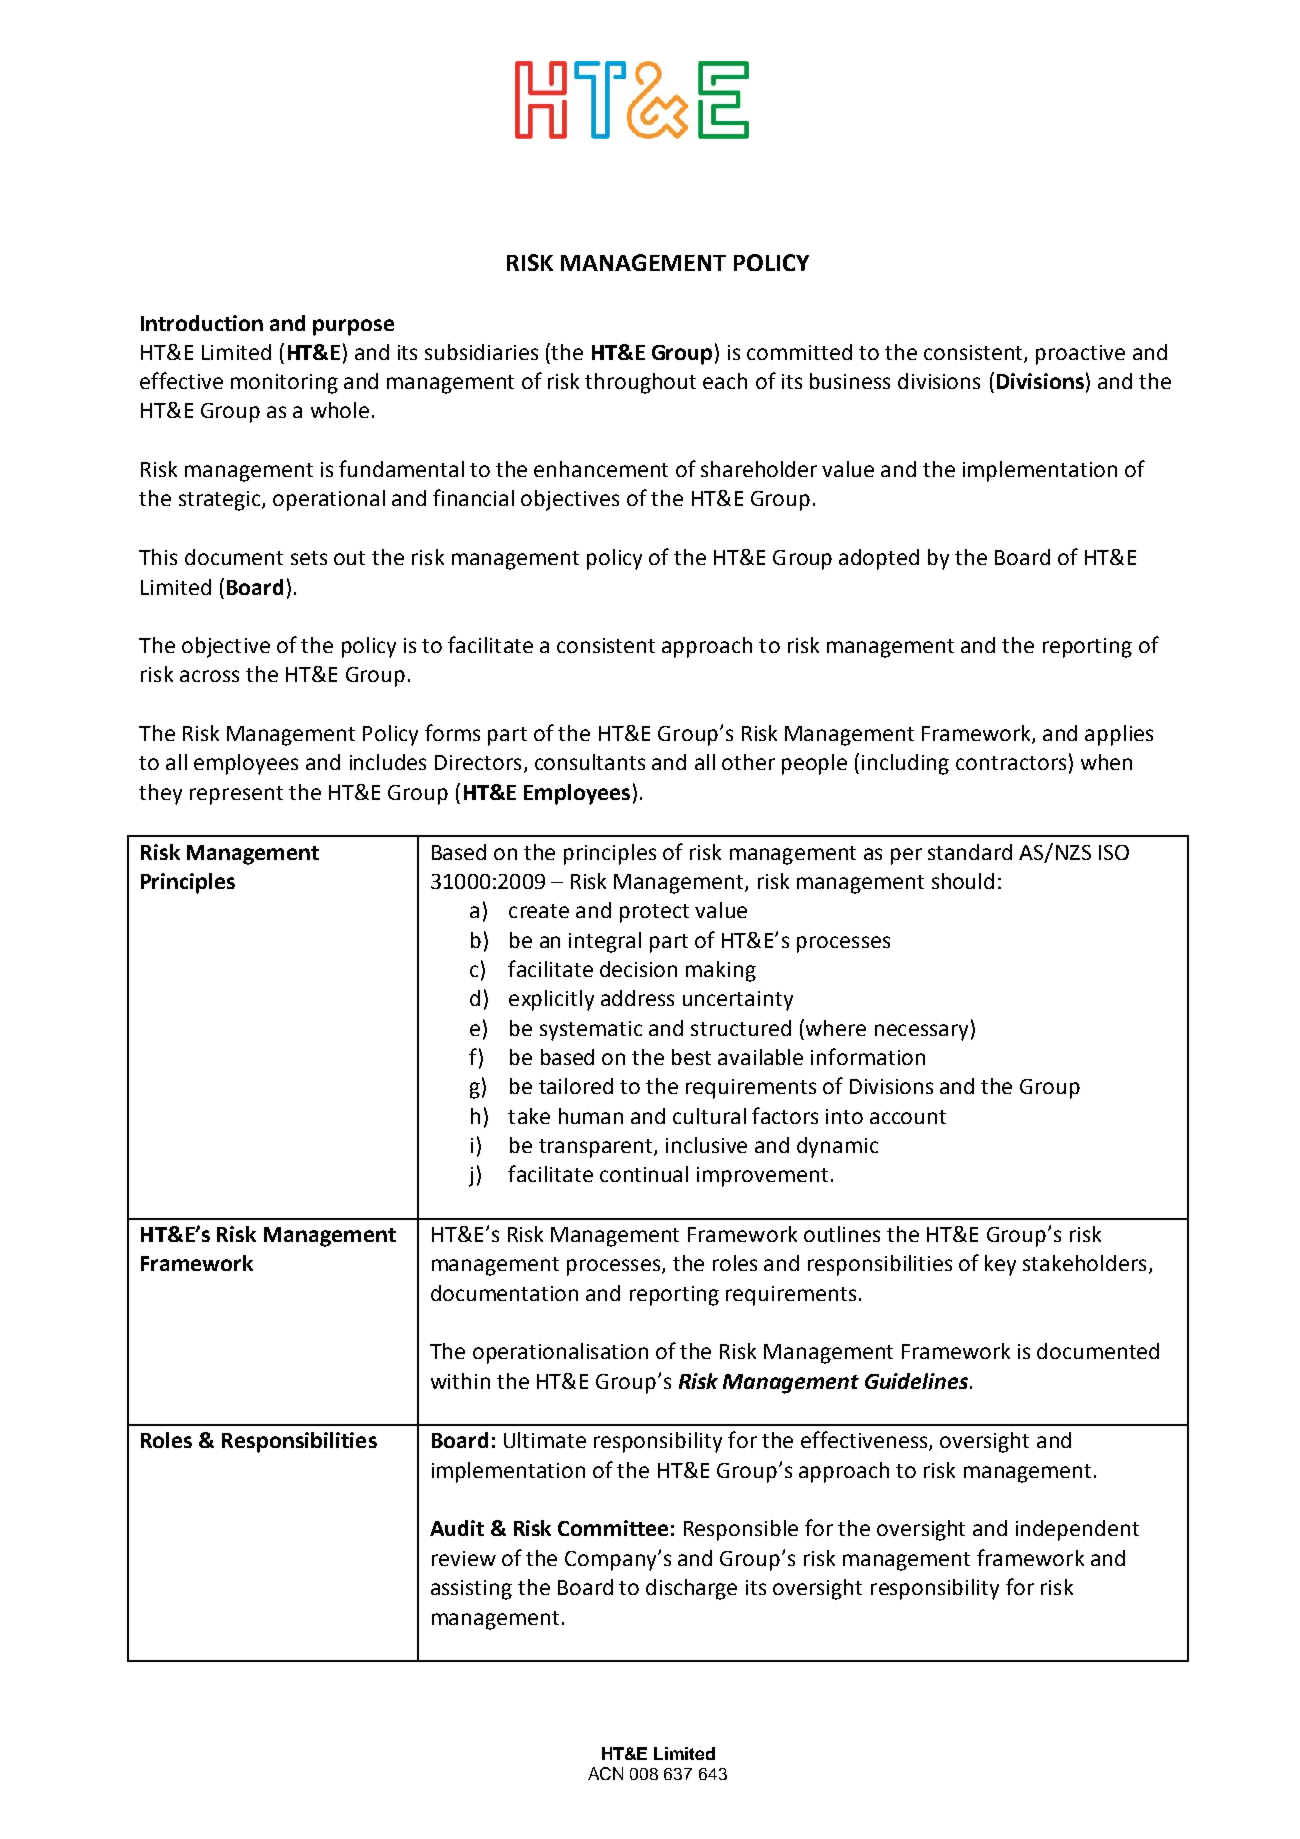  I want to click on monitoring, so click(284, 384).
